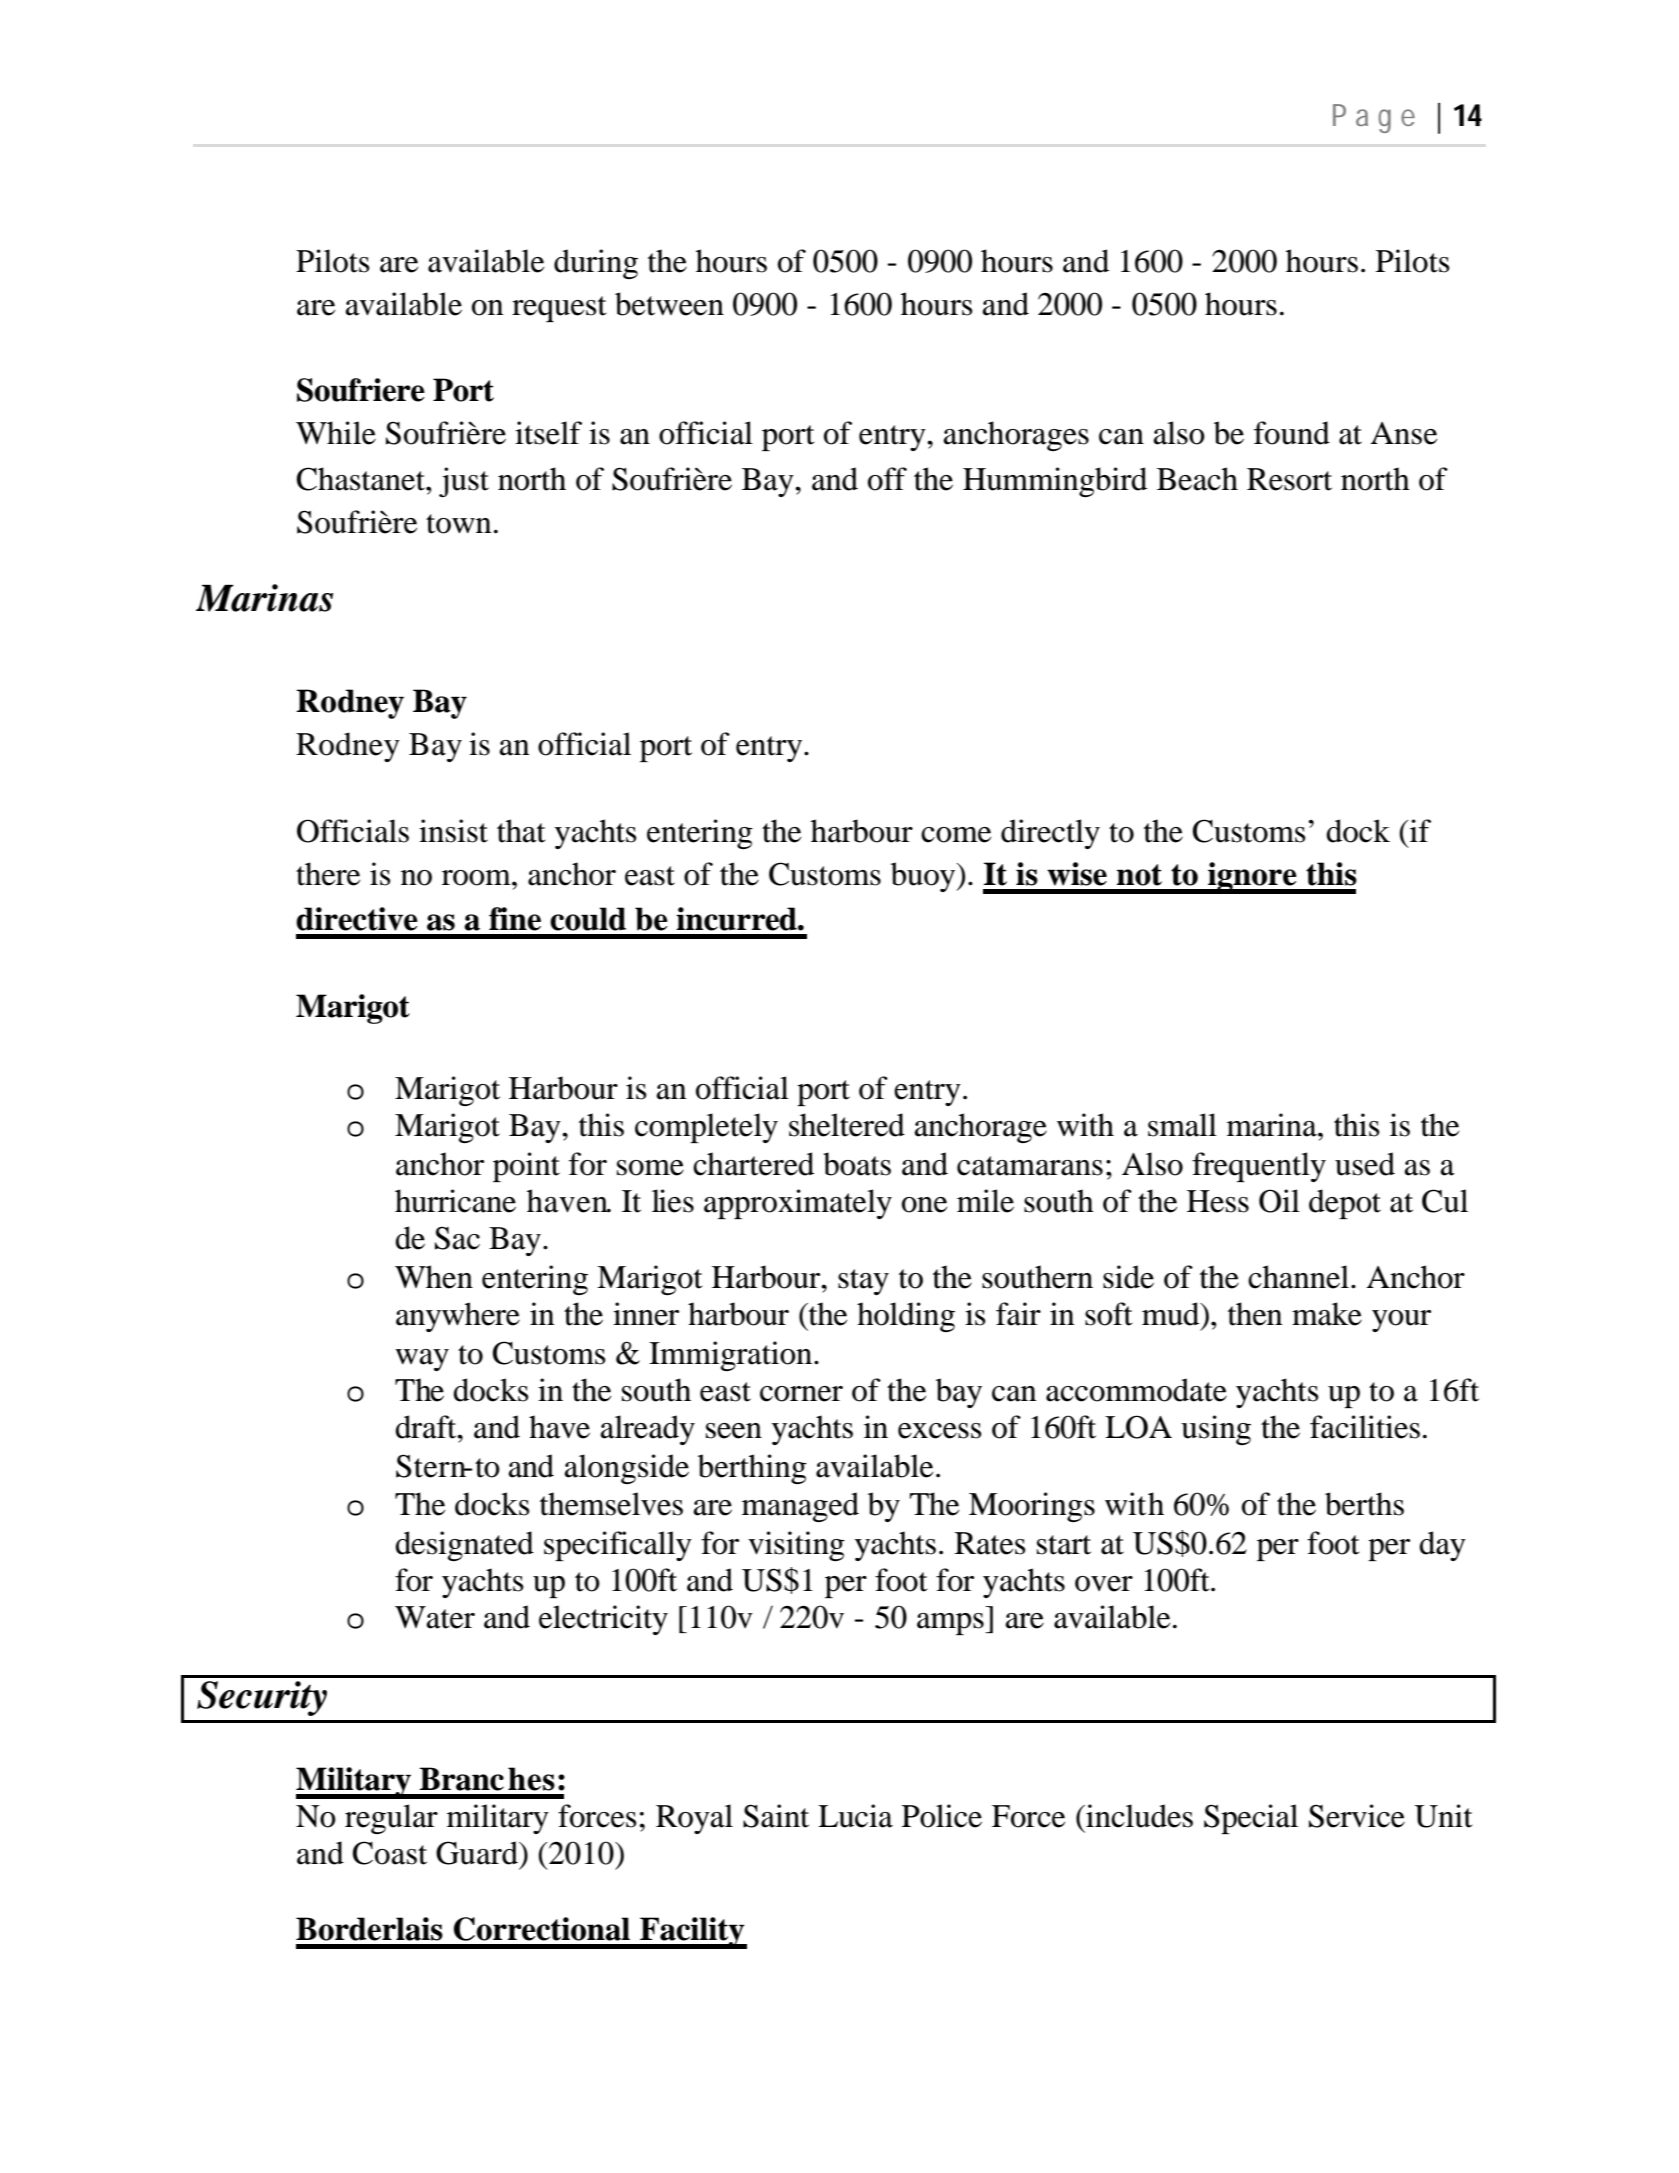  I want to click on sheltered, so click(847, 1125).
